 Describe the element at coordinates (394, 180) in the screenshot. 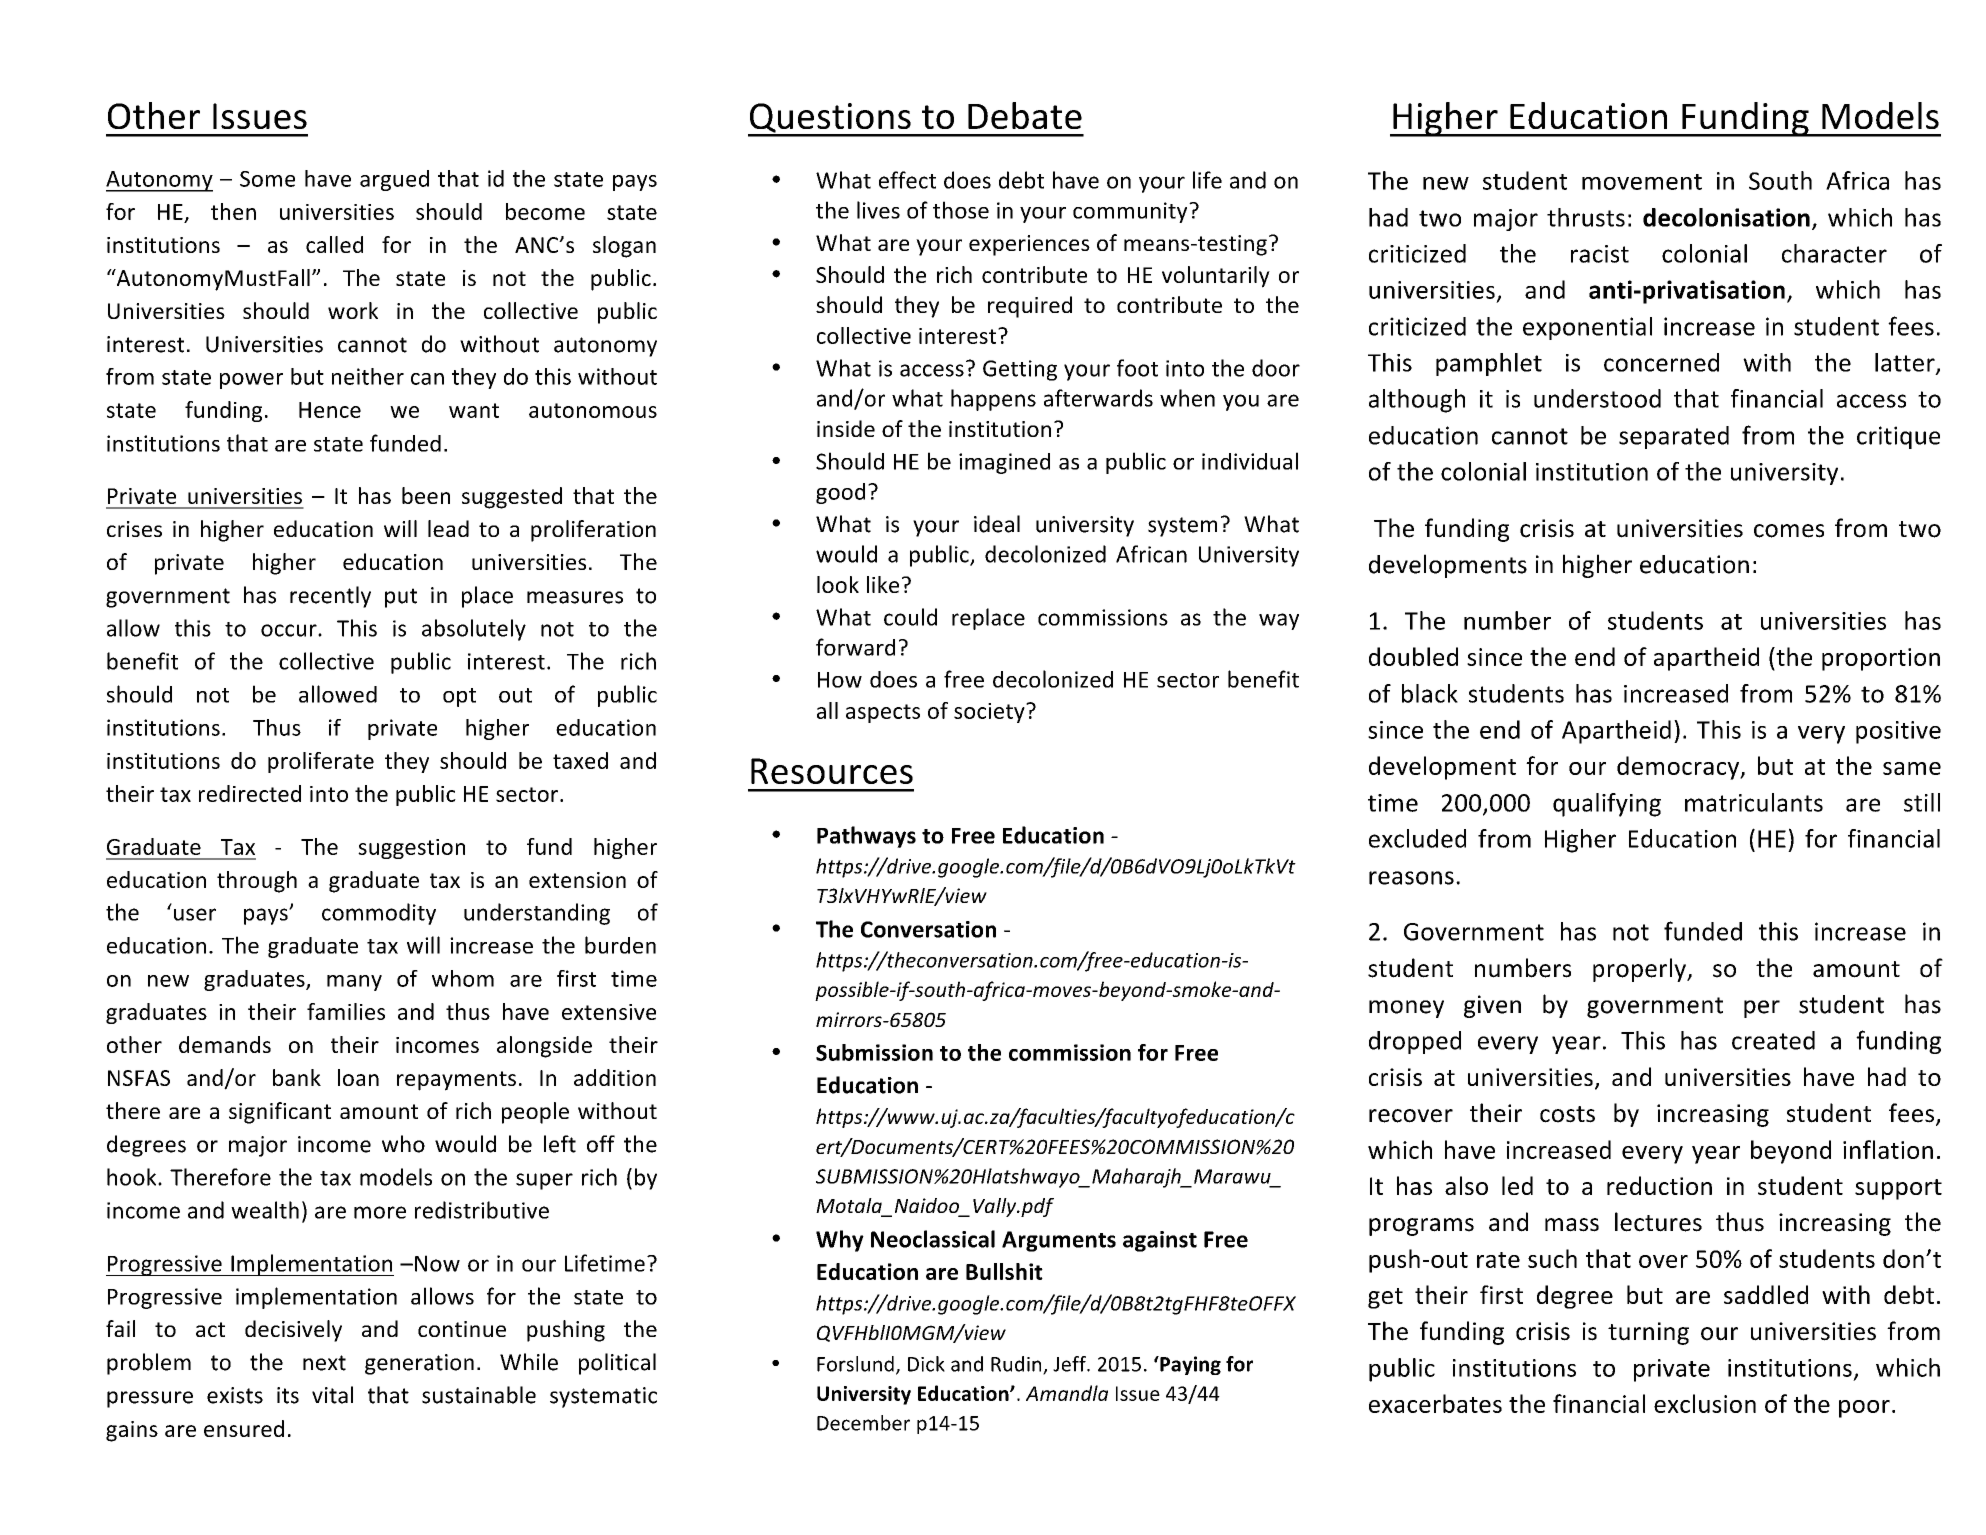

I see `argued` at that location.
